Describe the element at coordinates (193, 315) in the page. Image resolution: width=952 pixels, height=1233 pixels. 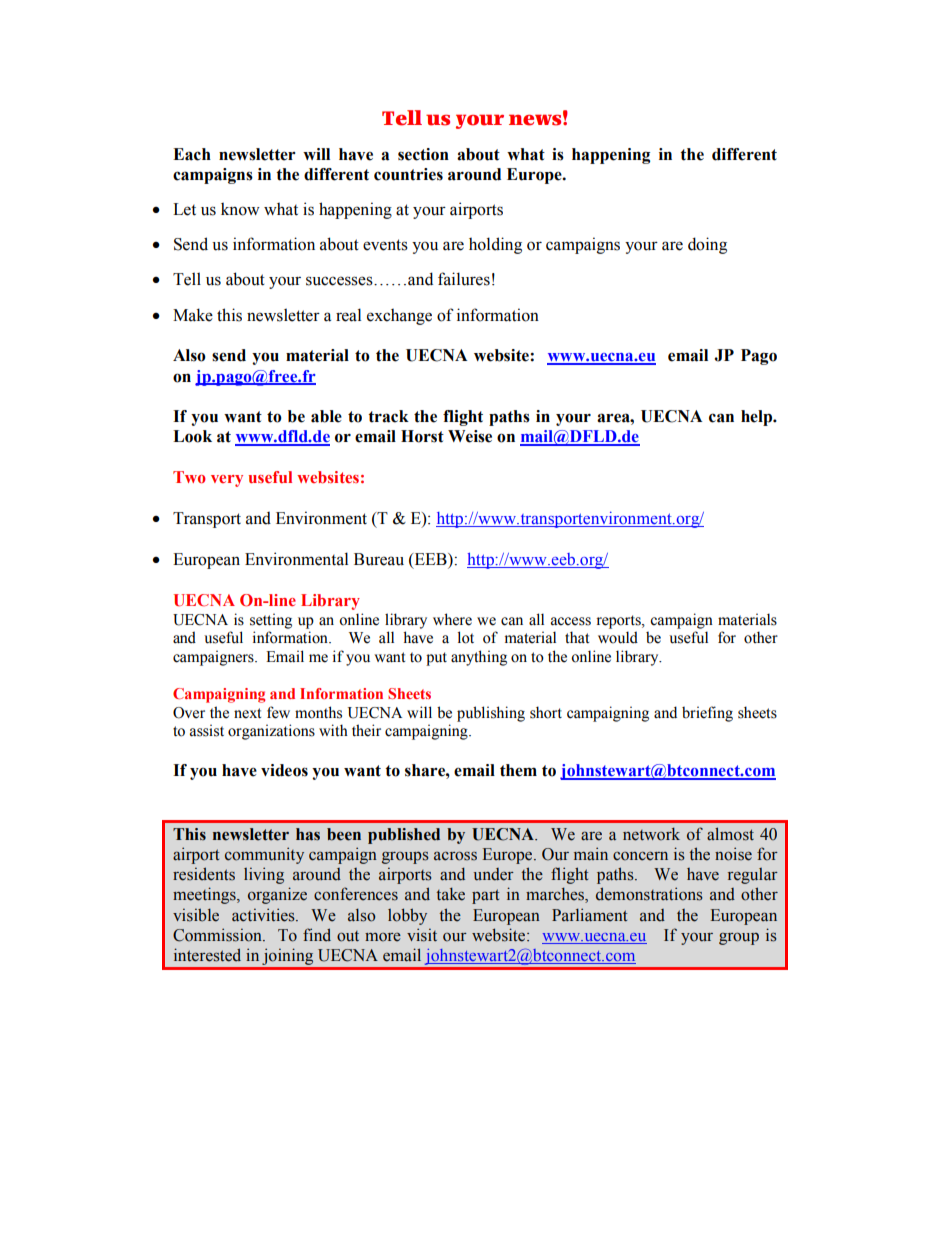
I see `Make` at that location.
